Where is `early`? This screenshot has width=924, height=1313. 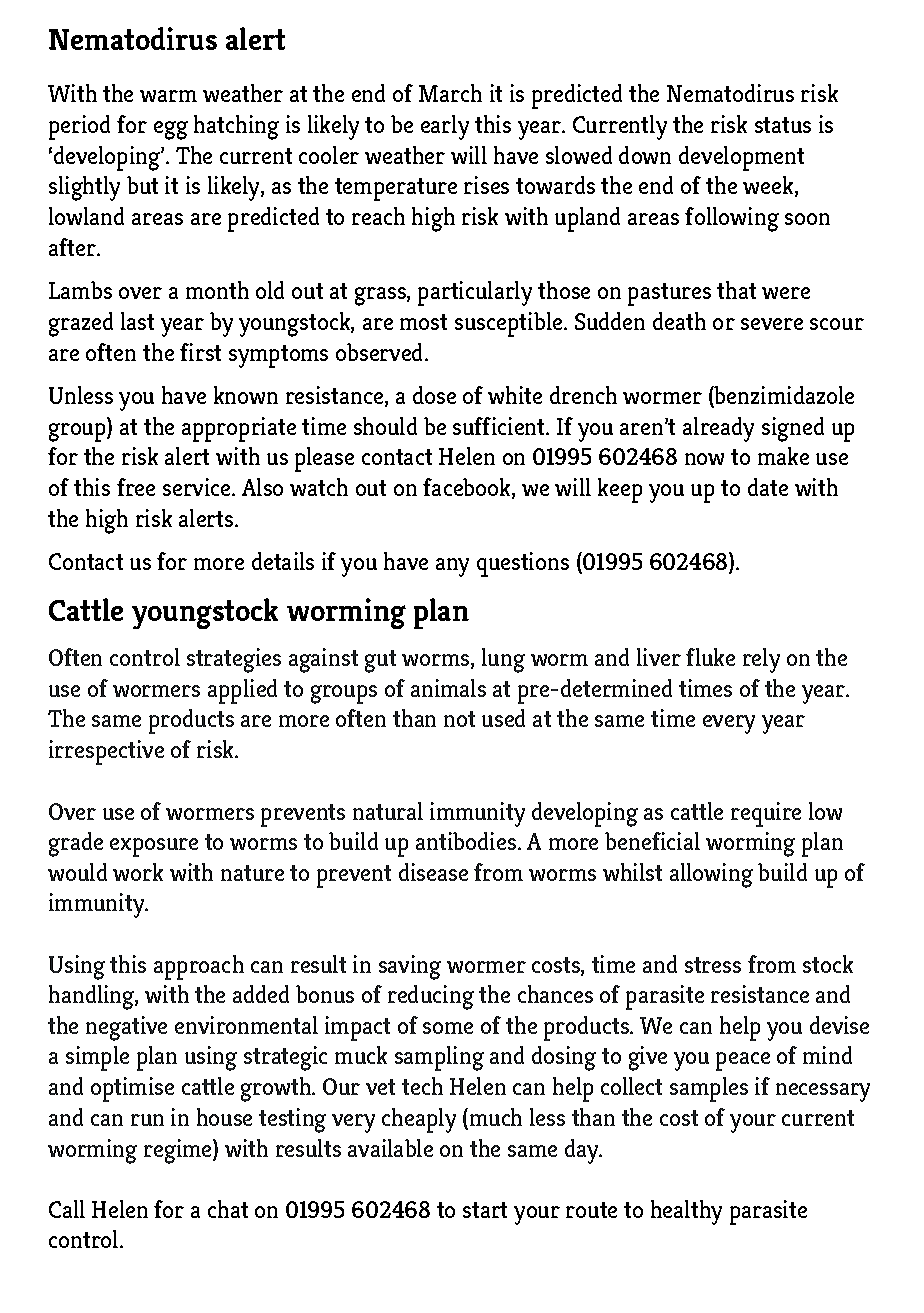
early is located at coordinates (445, 127).
